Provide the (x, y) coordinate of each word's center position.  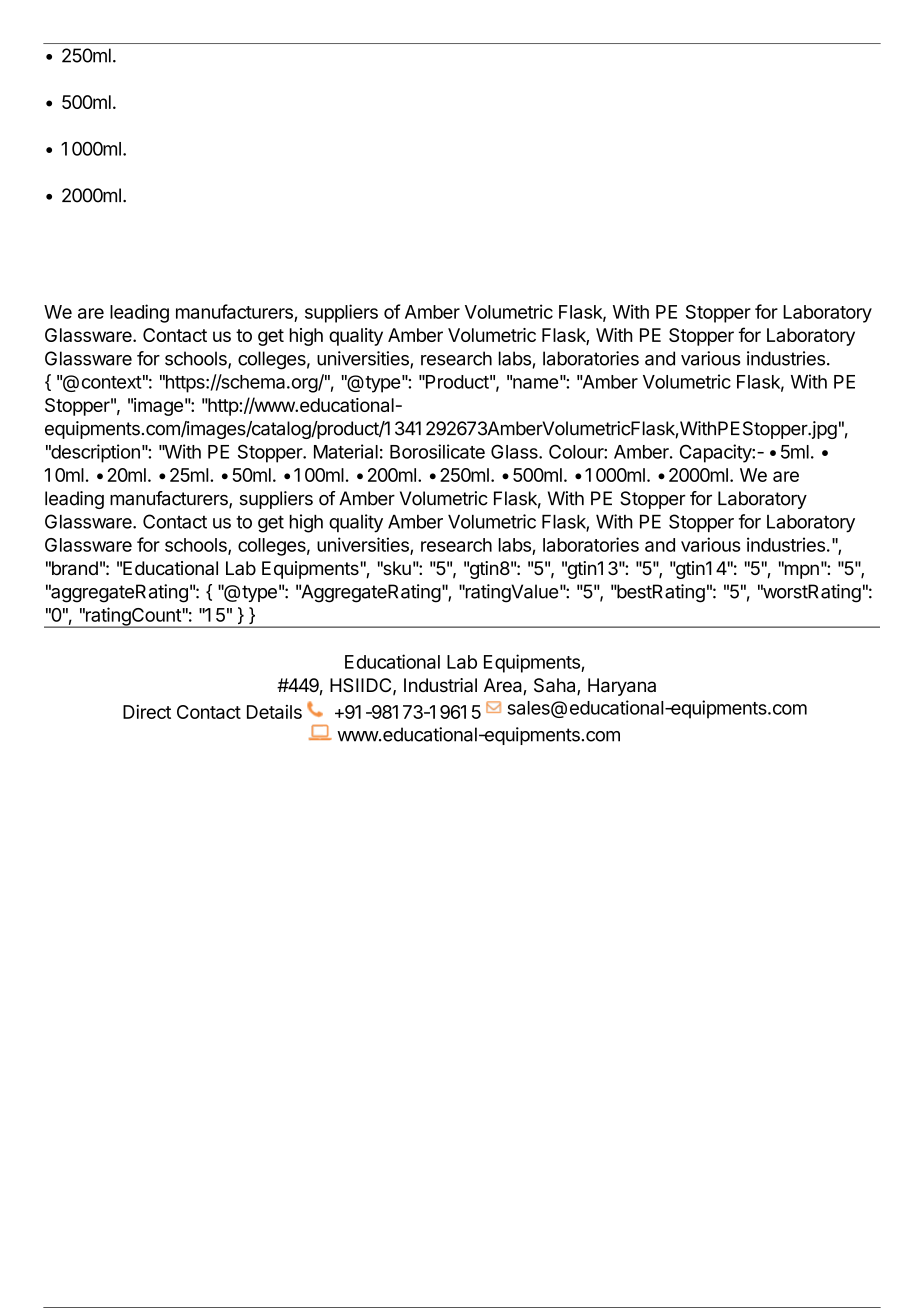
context (112, 382)
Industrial (440, 685)
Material (346, 451)
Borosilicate (437, 451)
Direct (147, 712)
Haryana (622, 687)
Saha (556, 686)
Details (274, 712)
